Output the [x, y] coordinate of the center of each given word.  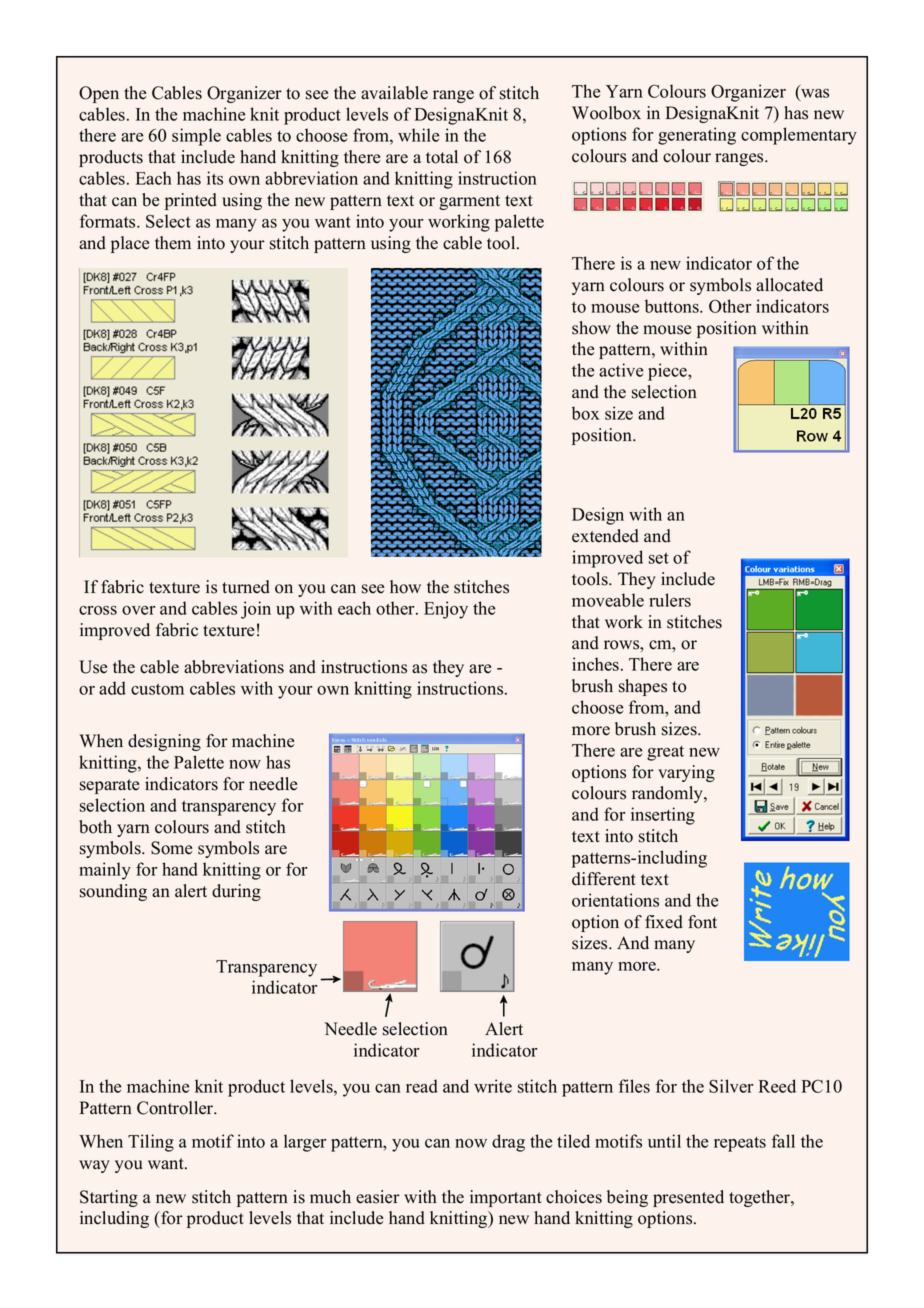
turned [246, 587]
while [418, 135]
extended [605, 536]
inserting [663, 816]
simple [196, 137]
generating [697, 136]
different [604, 879]
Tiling [151, 1143]
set [659, 558]
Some [171, 848]
